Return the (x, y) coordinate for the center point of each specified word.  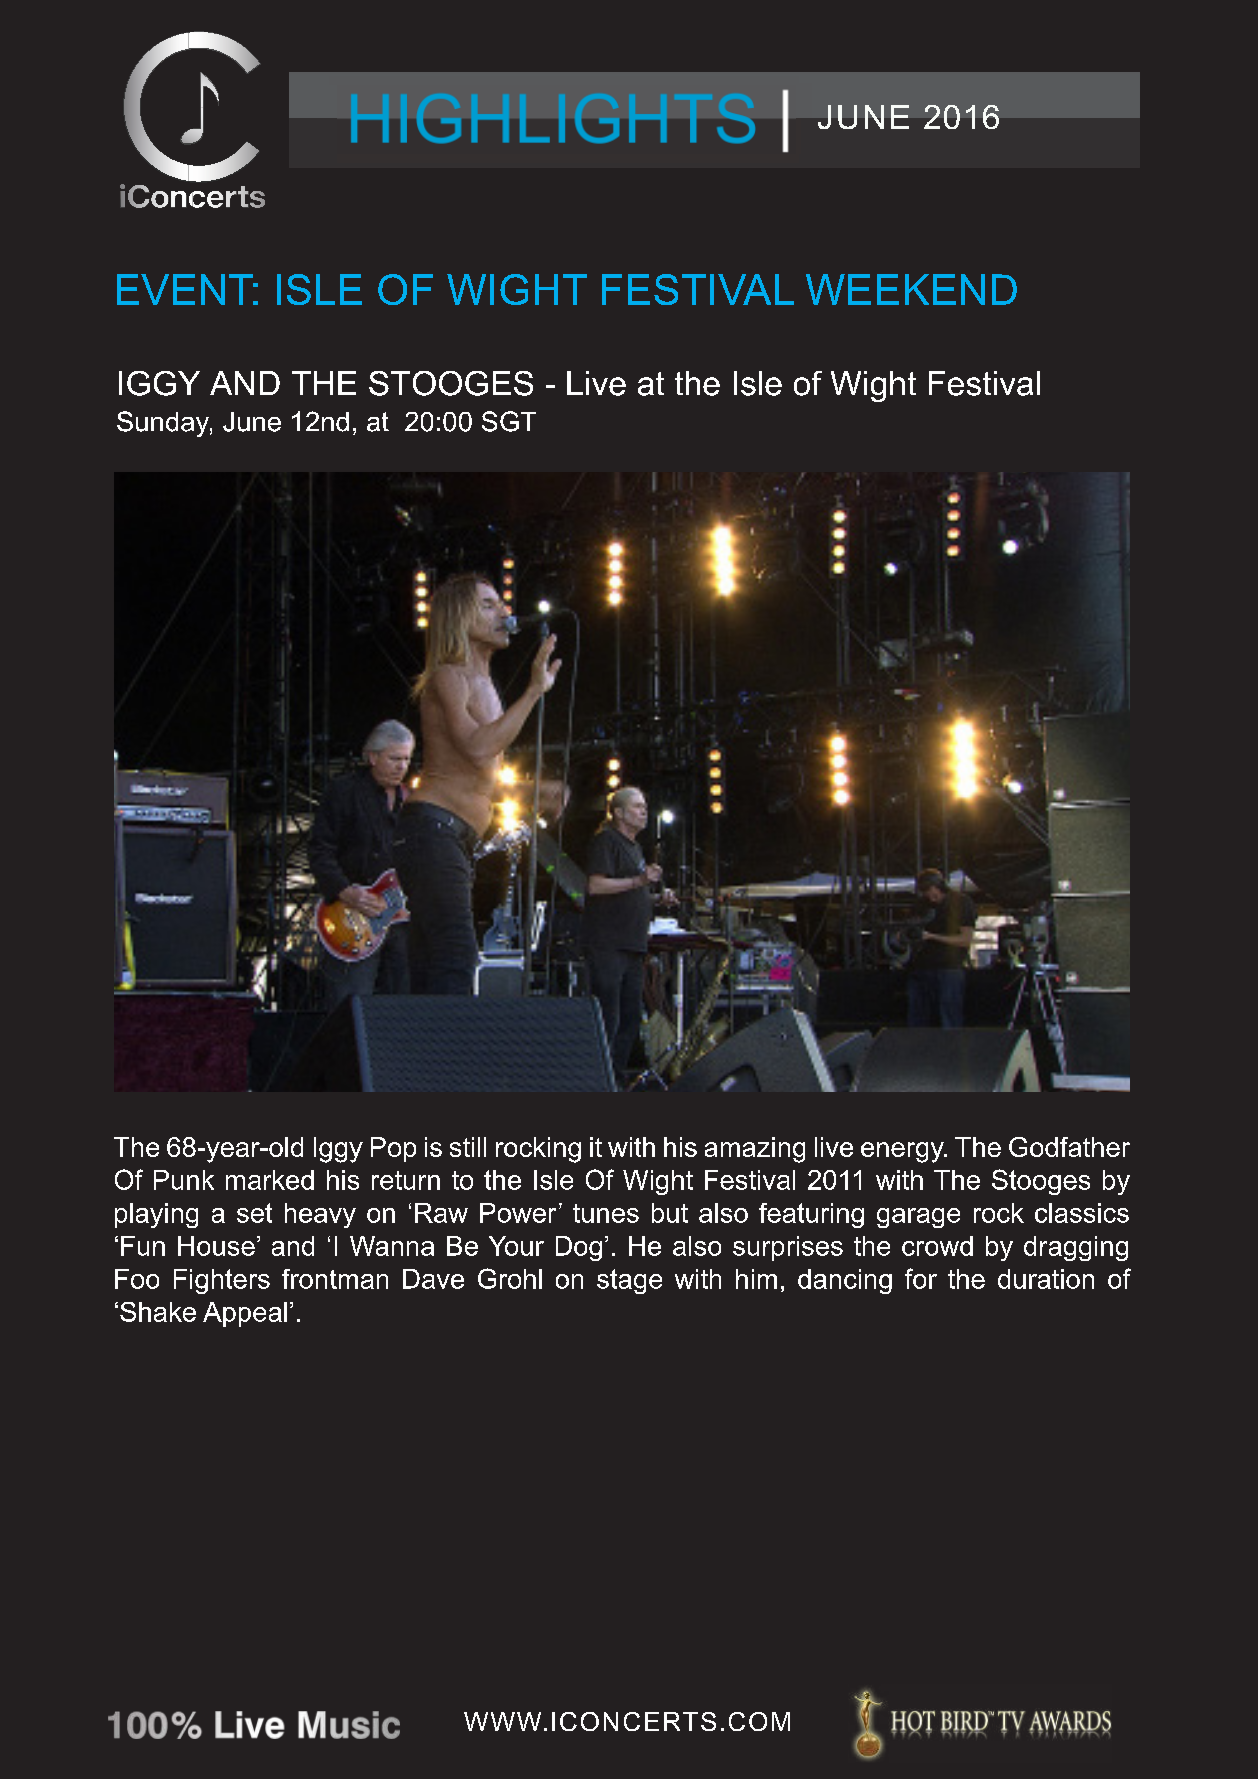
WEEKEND (911, 289)
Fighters (222, 1281)
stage (629, 1281)
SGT (509, 421)
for (921, 1278)
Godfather (1069, 1147)
